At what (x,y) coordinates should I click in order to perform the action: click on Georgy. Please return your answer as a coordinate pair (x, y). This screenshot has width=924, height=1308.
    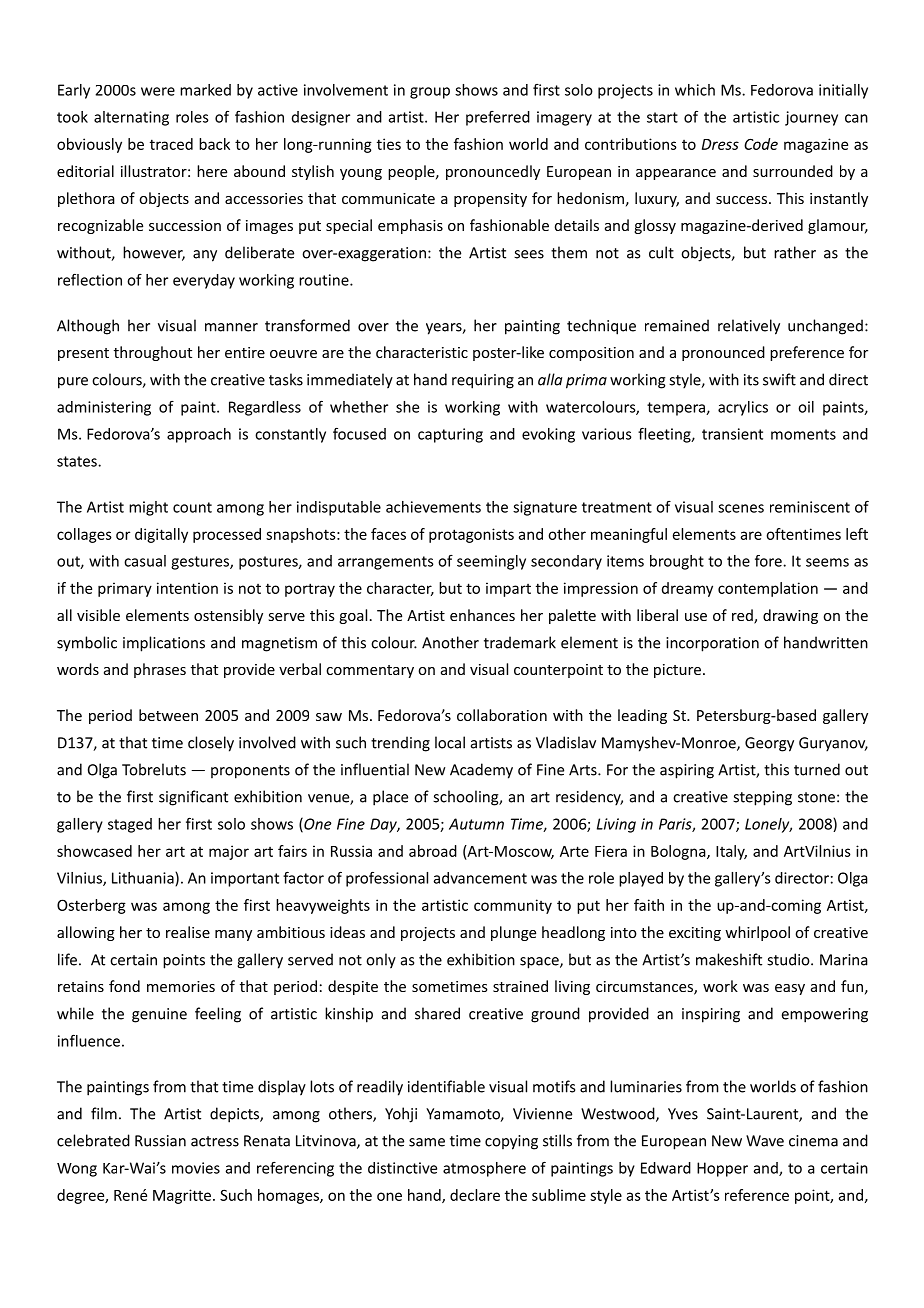
    Looking at the image, I should click on (769, 744).
